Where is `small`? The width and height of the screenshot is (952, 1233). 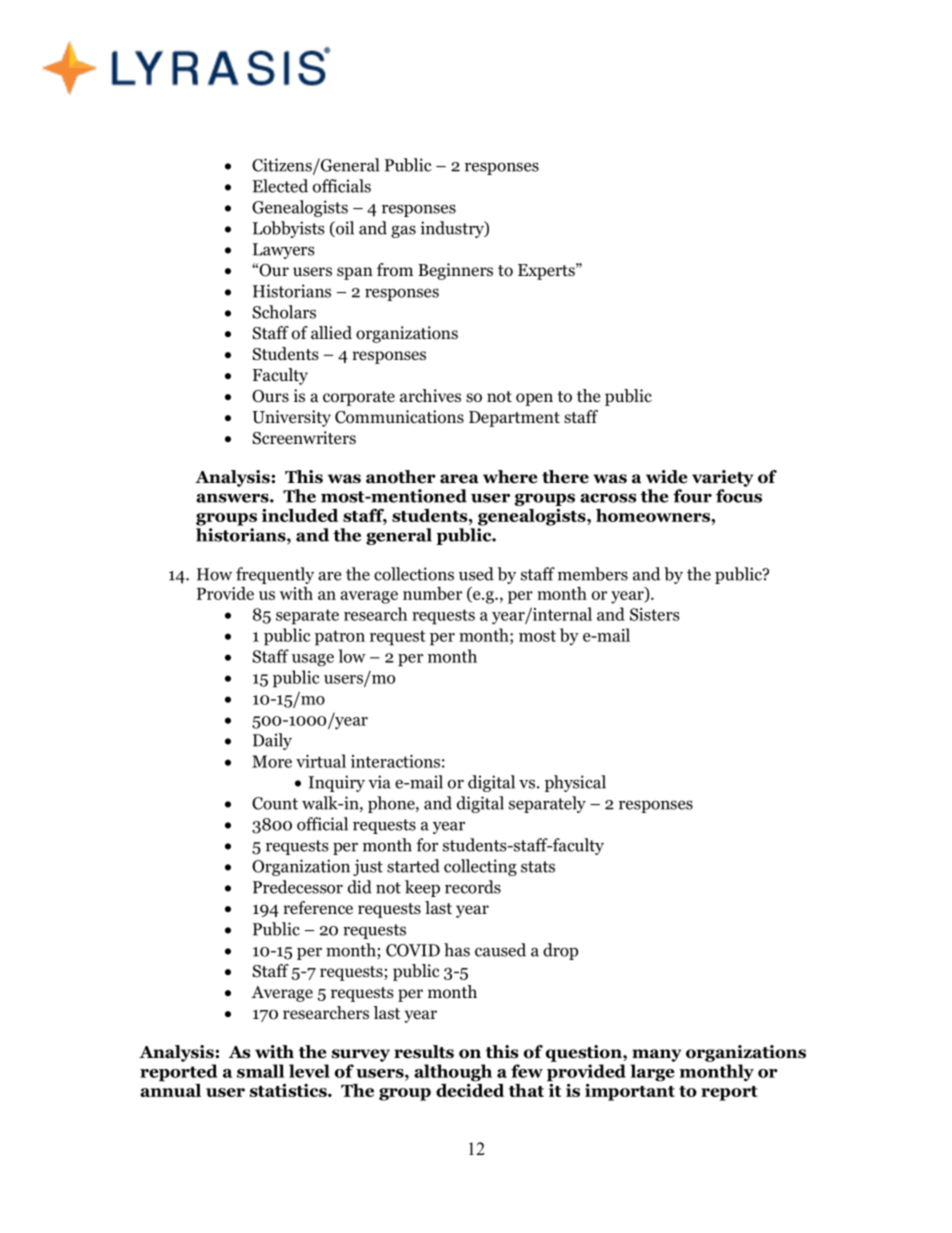 small is located at coordinates (260, 1071).
